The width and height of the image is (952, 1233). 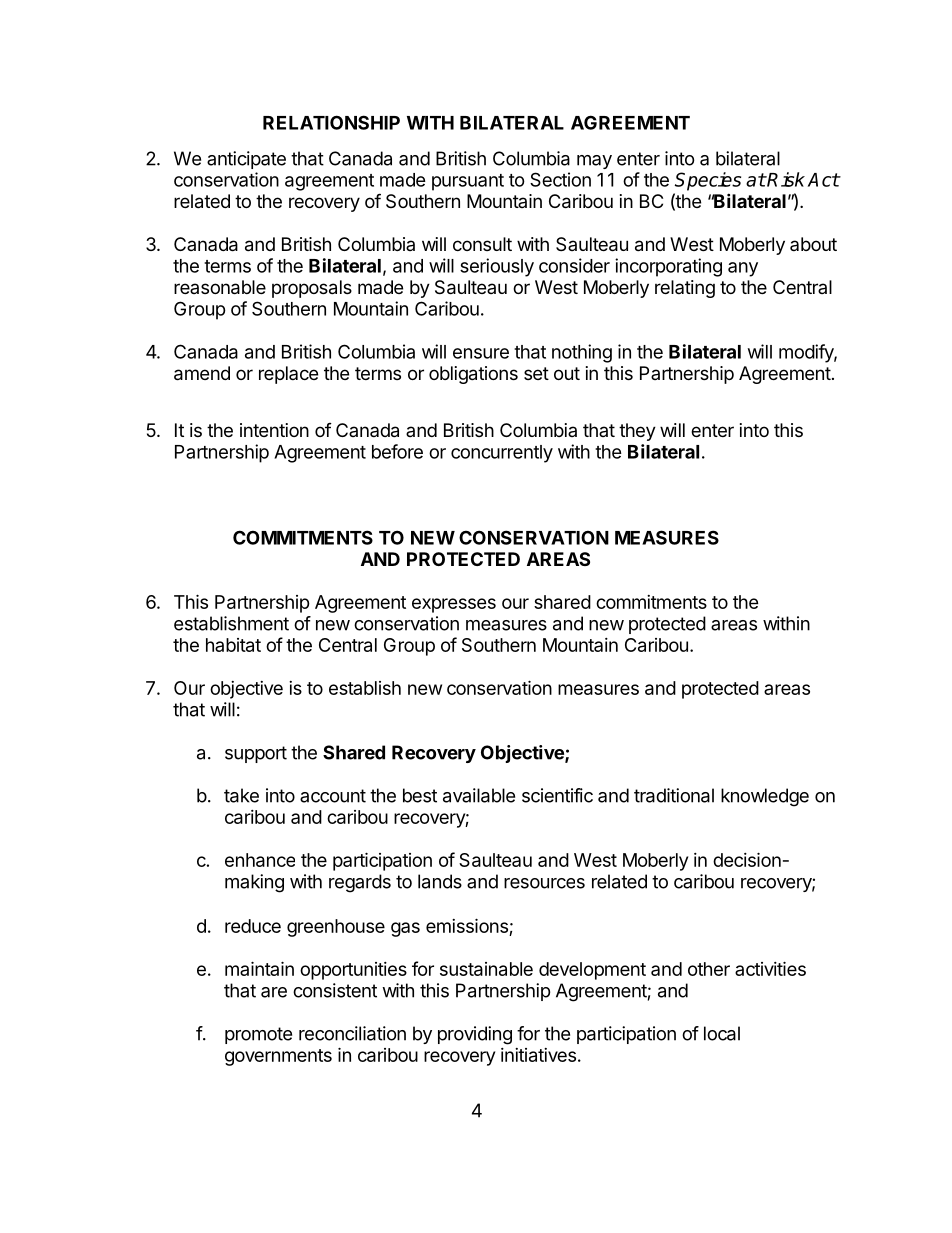 I want to click on Species, so click(x=708, y=181).
